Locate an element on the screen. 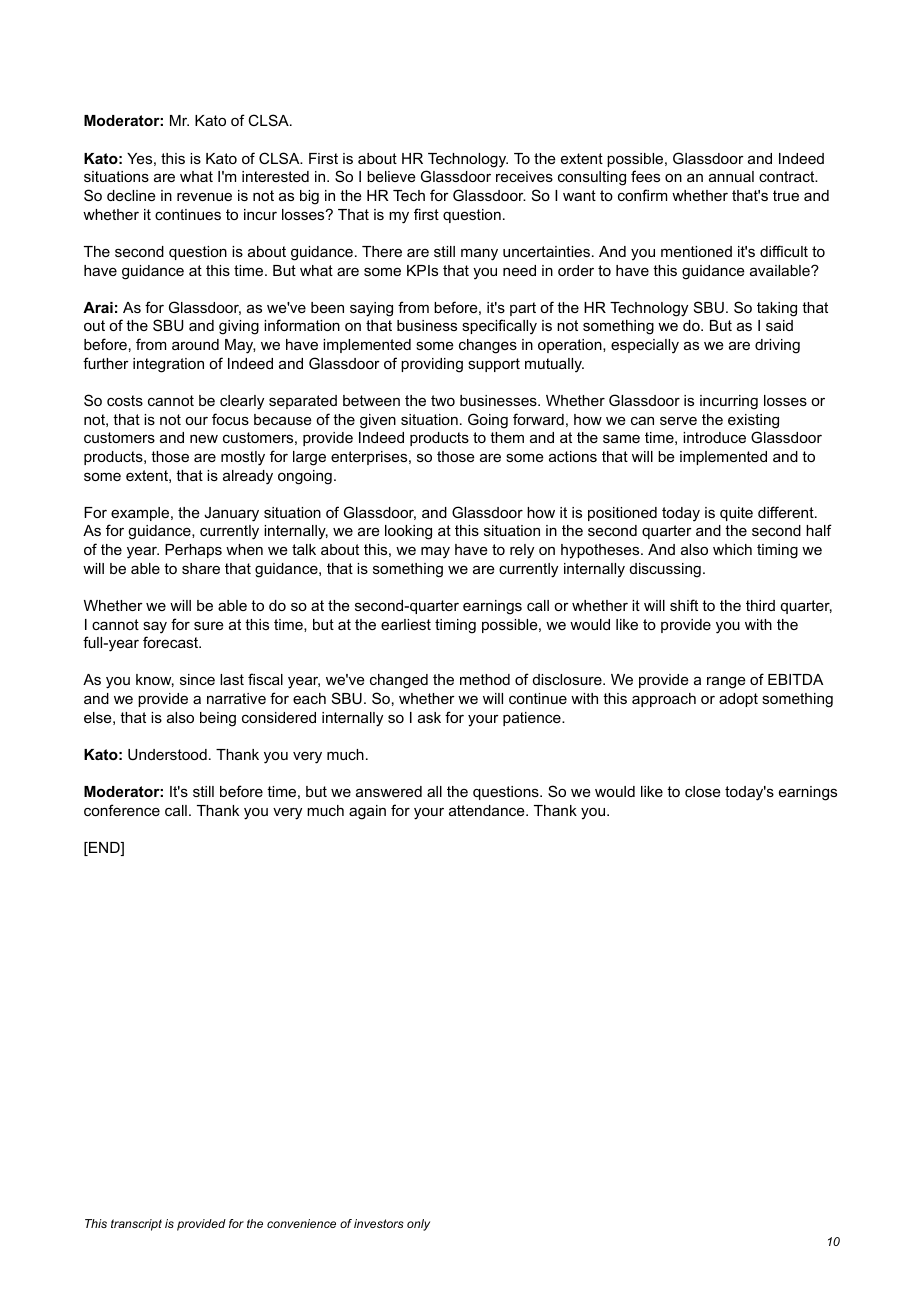  revenue is located at coordinates (204, 196).
